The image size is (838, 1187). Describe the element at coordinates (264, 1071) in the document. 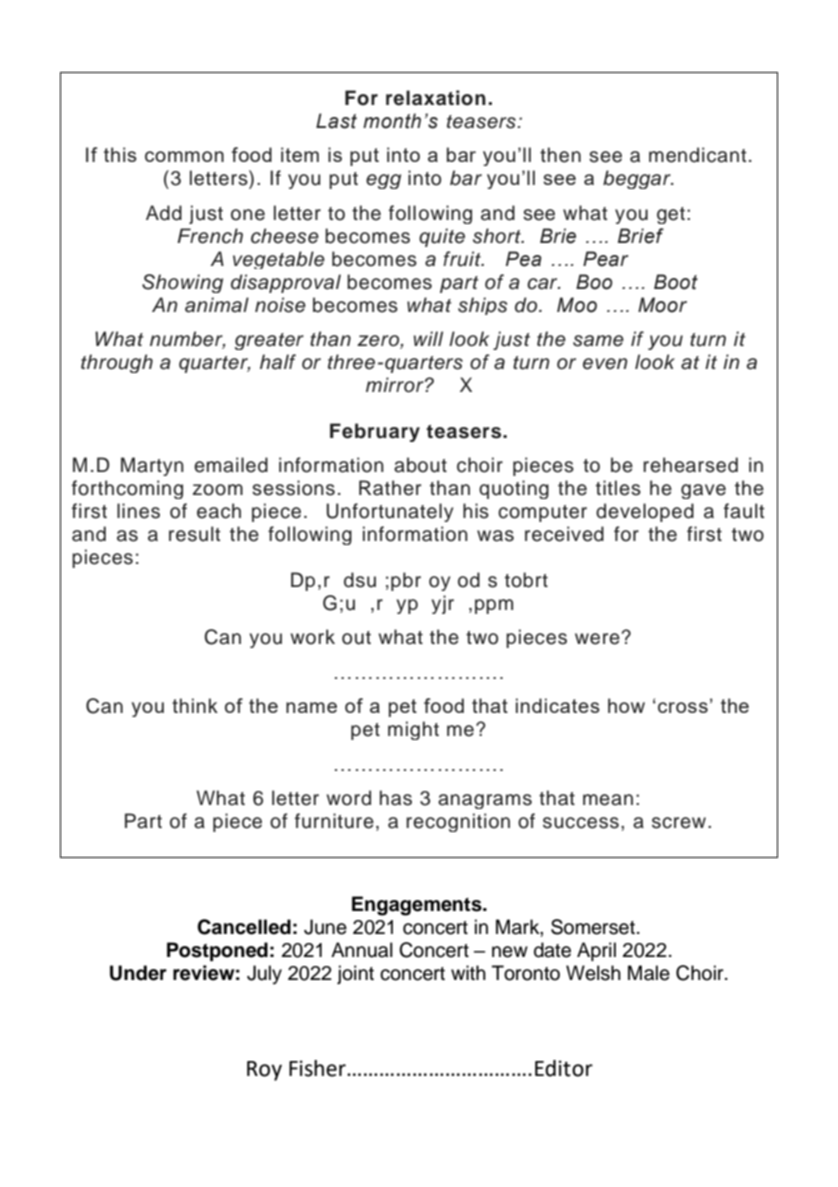

I see `Roy` at that location.
